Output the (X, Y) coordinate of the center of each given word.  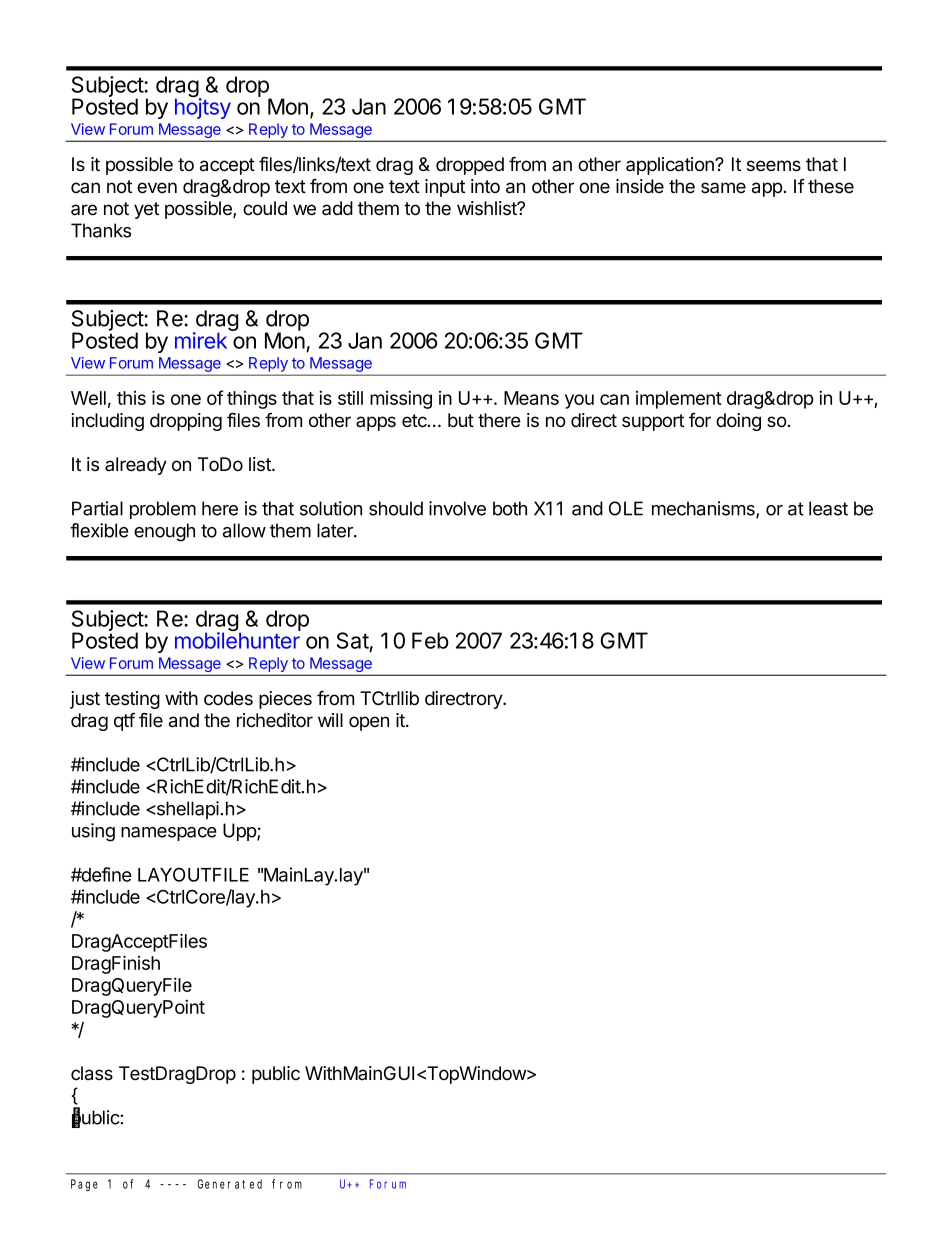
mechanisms (704, 509)
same (723, 188)
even (157, 188)
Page (84, 1185)
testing (132, 700)
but (461, 420)
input (445, 188)
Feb (430, 640)
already (136, 466)
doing (738, 422)
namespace (168, 834)
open (369, 723)
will (330, 720)
